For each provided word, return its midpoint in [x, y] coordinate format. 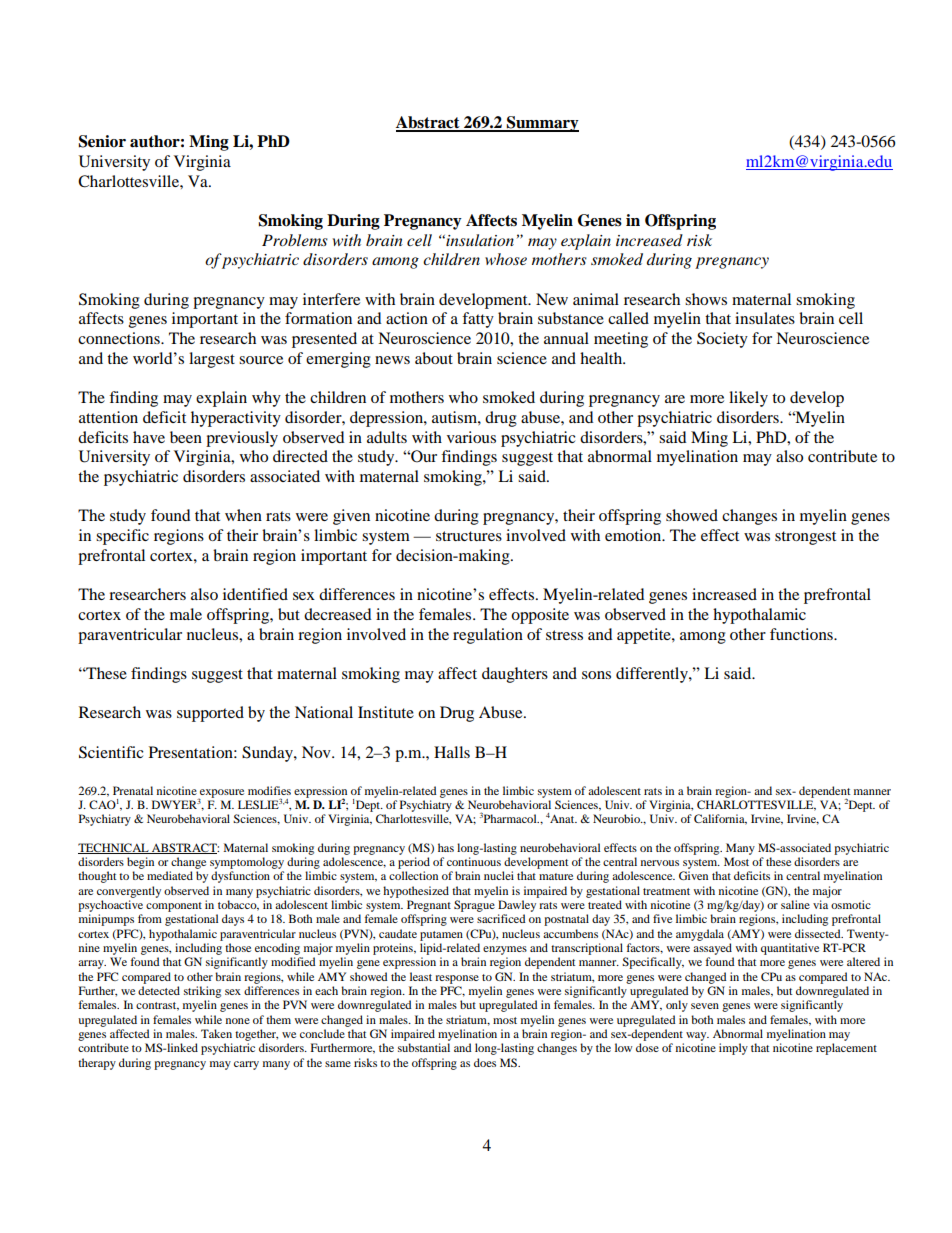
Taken [216, 1033]
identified [255, 594]
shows [706, 299]
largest [212, 360]
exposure [221, 794]
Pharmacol [511, 818]
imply [733, 1049]
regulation [488, 636]
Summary [542, 124]
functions [802, 634]
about [434, 358]
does [485, 1062]
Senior [102, 141]
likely [748, 399]
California [720, 819]
